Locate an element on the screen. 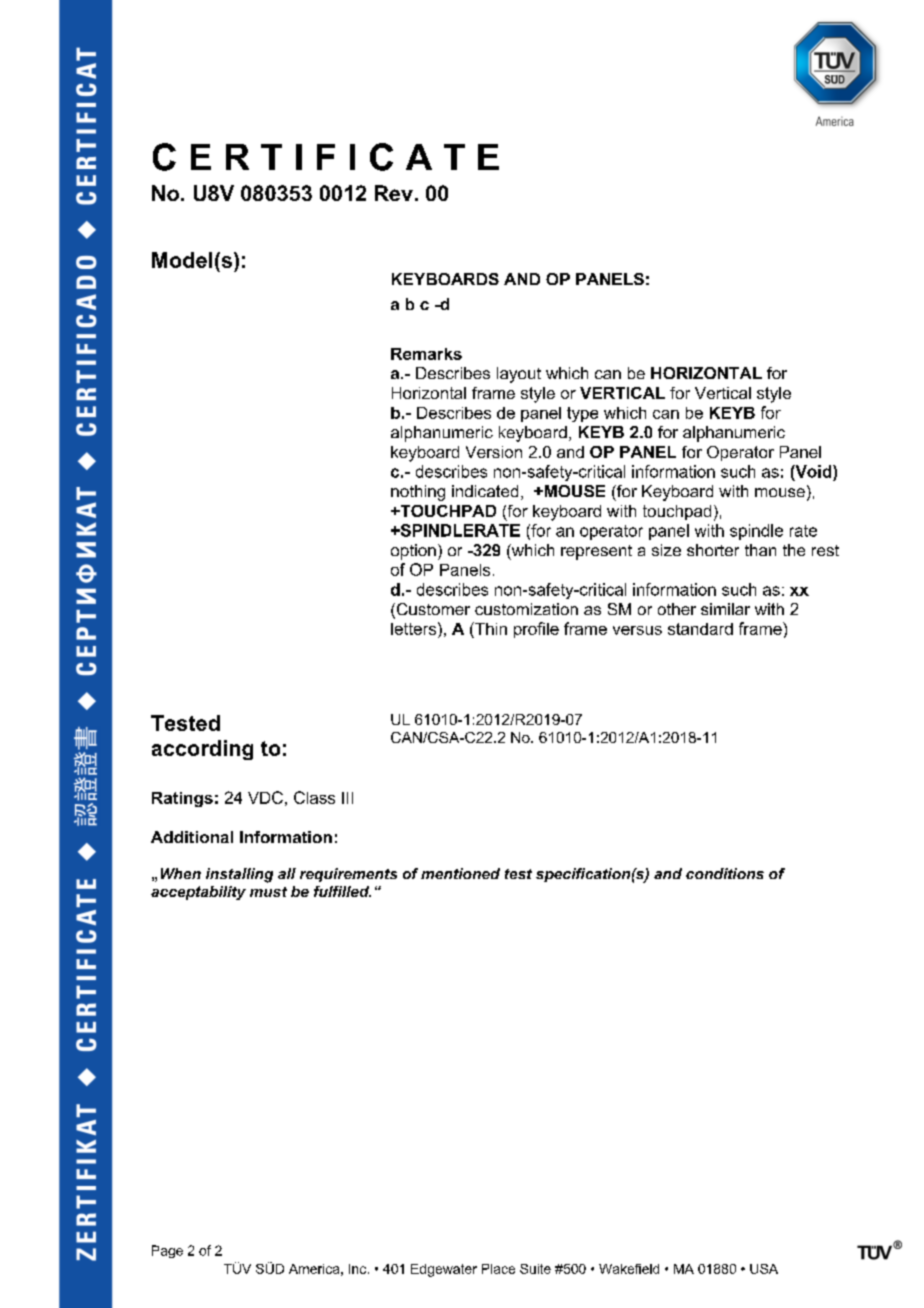  conditions is located at coordinates (725, 873).
